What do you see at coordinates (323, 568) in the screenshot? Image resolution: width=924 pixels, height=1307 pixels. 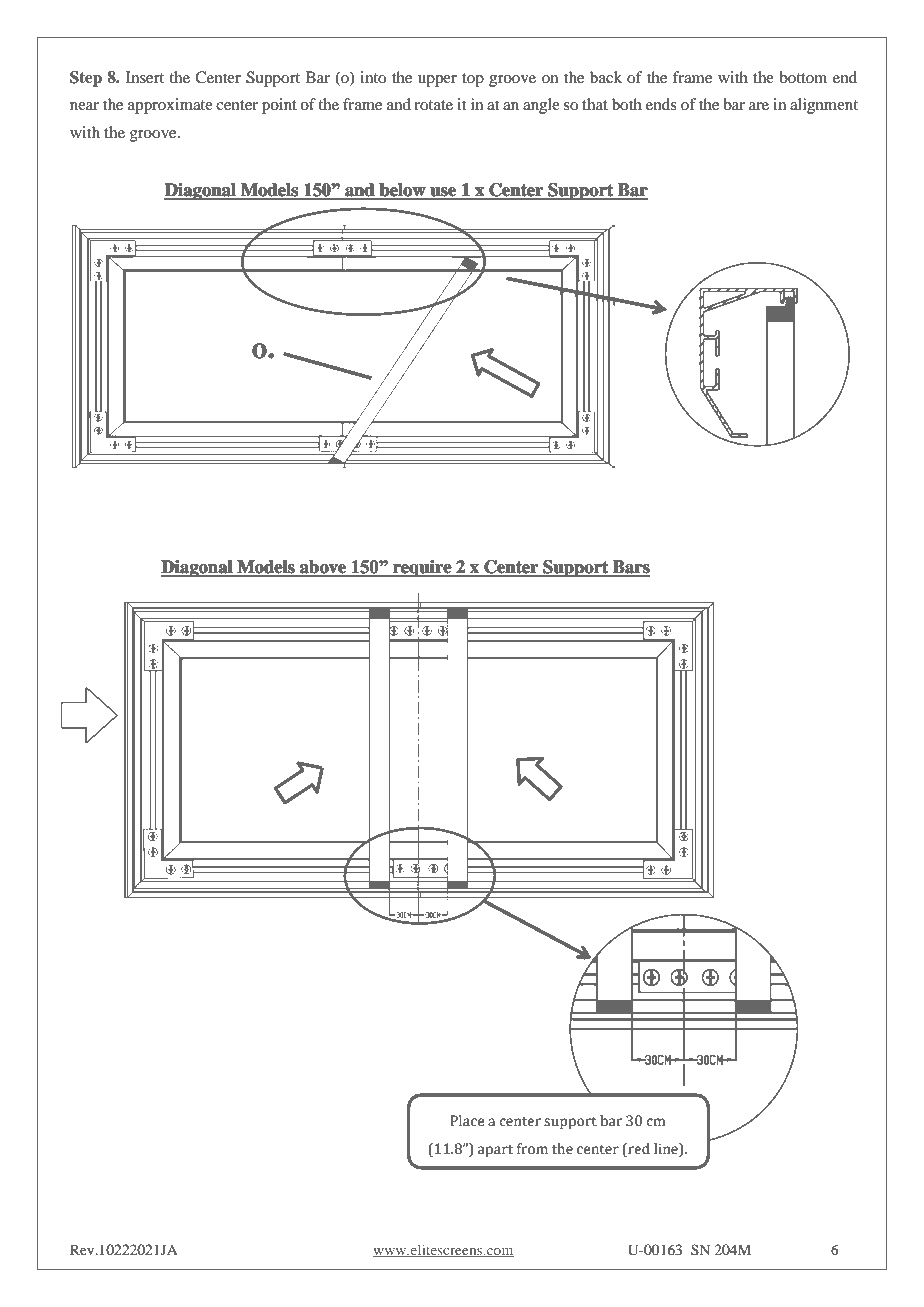 I see `above` at bounding box center [323, 568].
